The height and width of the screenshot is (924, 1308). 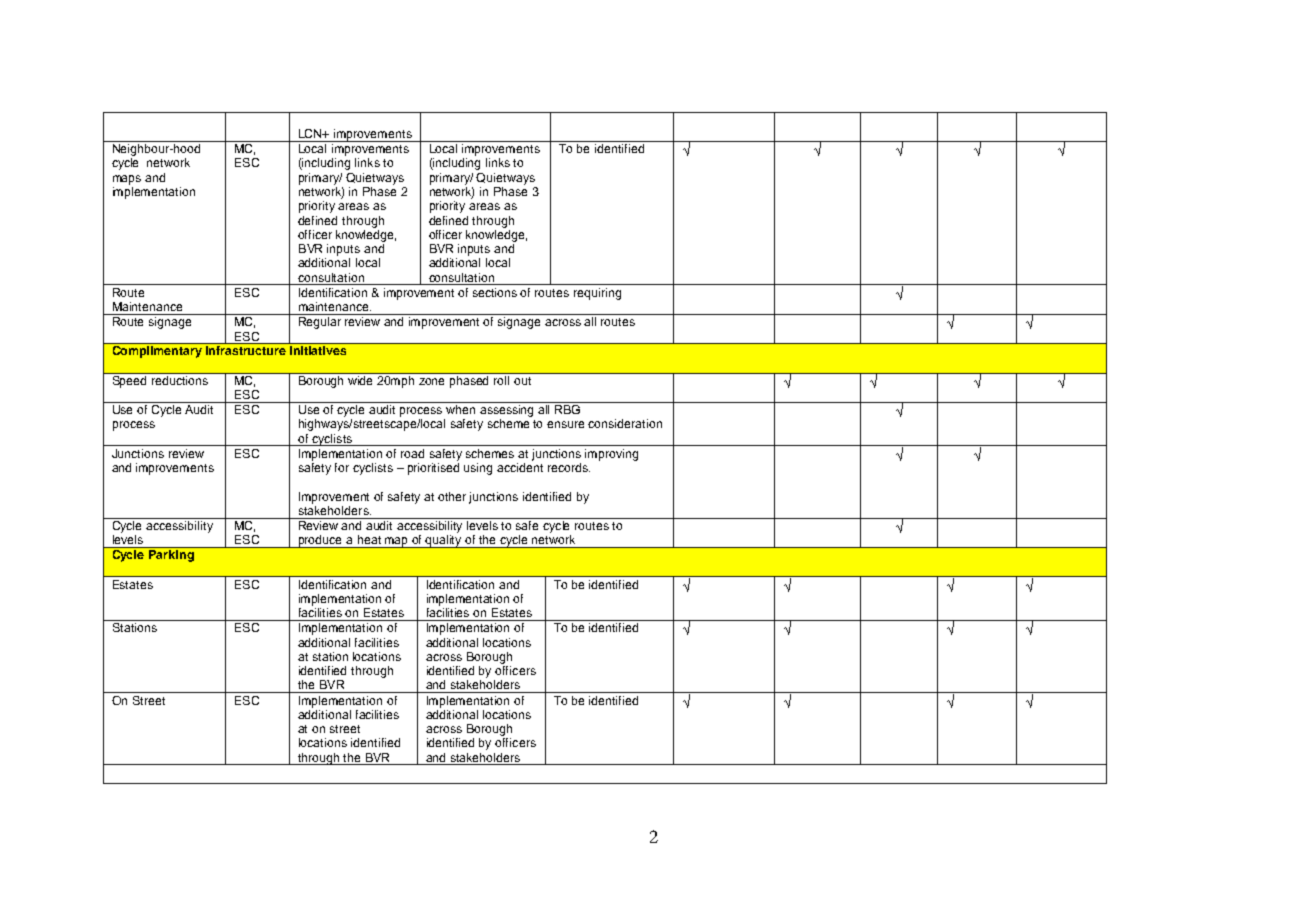 I want to click on sections, so click(x=495, y=292).
